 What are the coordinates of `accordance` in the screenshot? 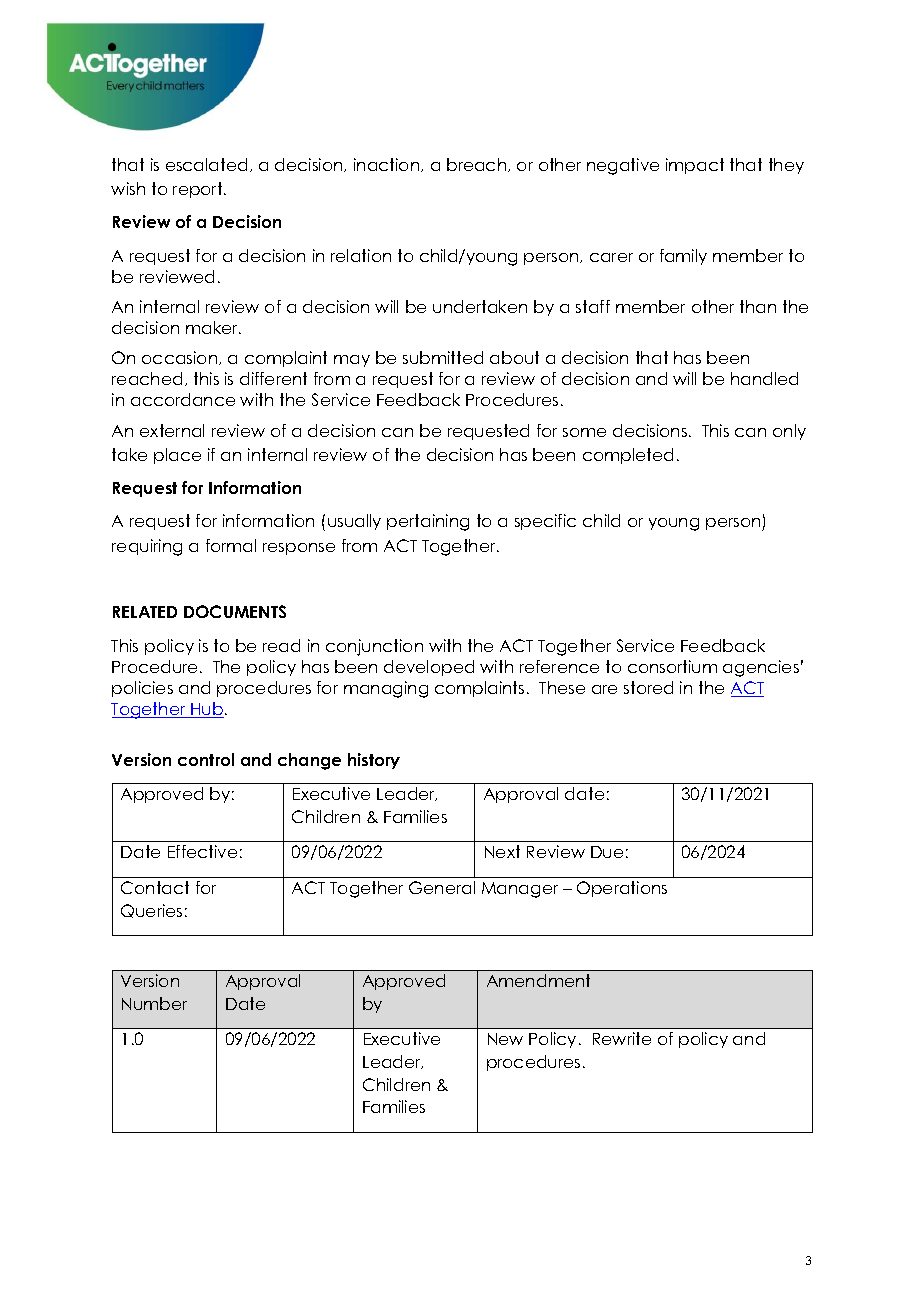 It's located at (183, 399).
